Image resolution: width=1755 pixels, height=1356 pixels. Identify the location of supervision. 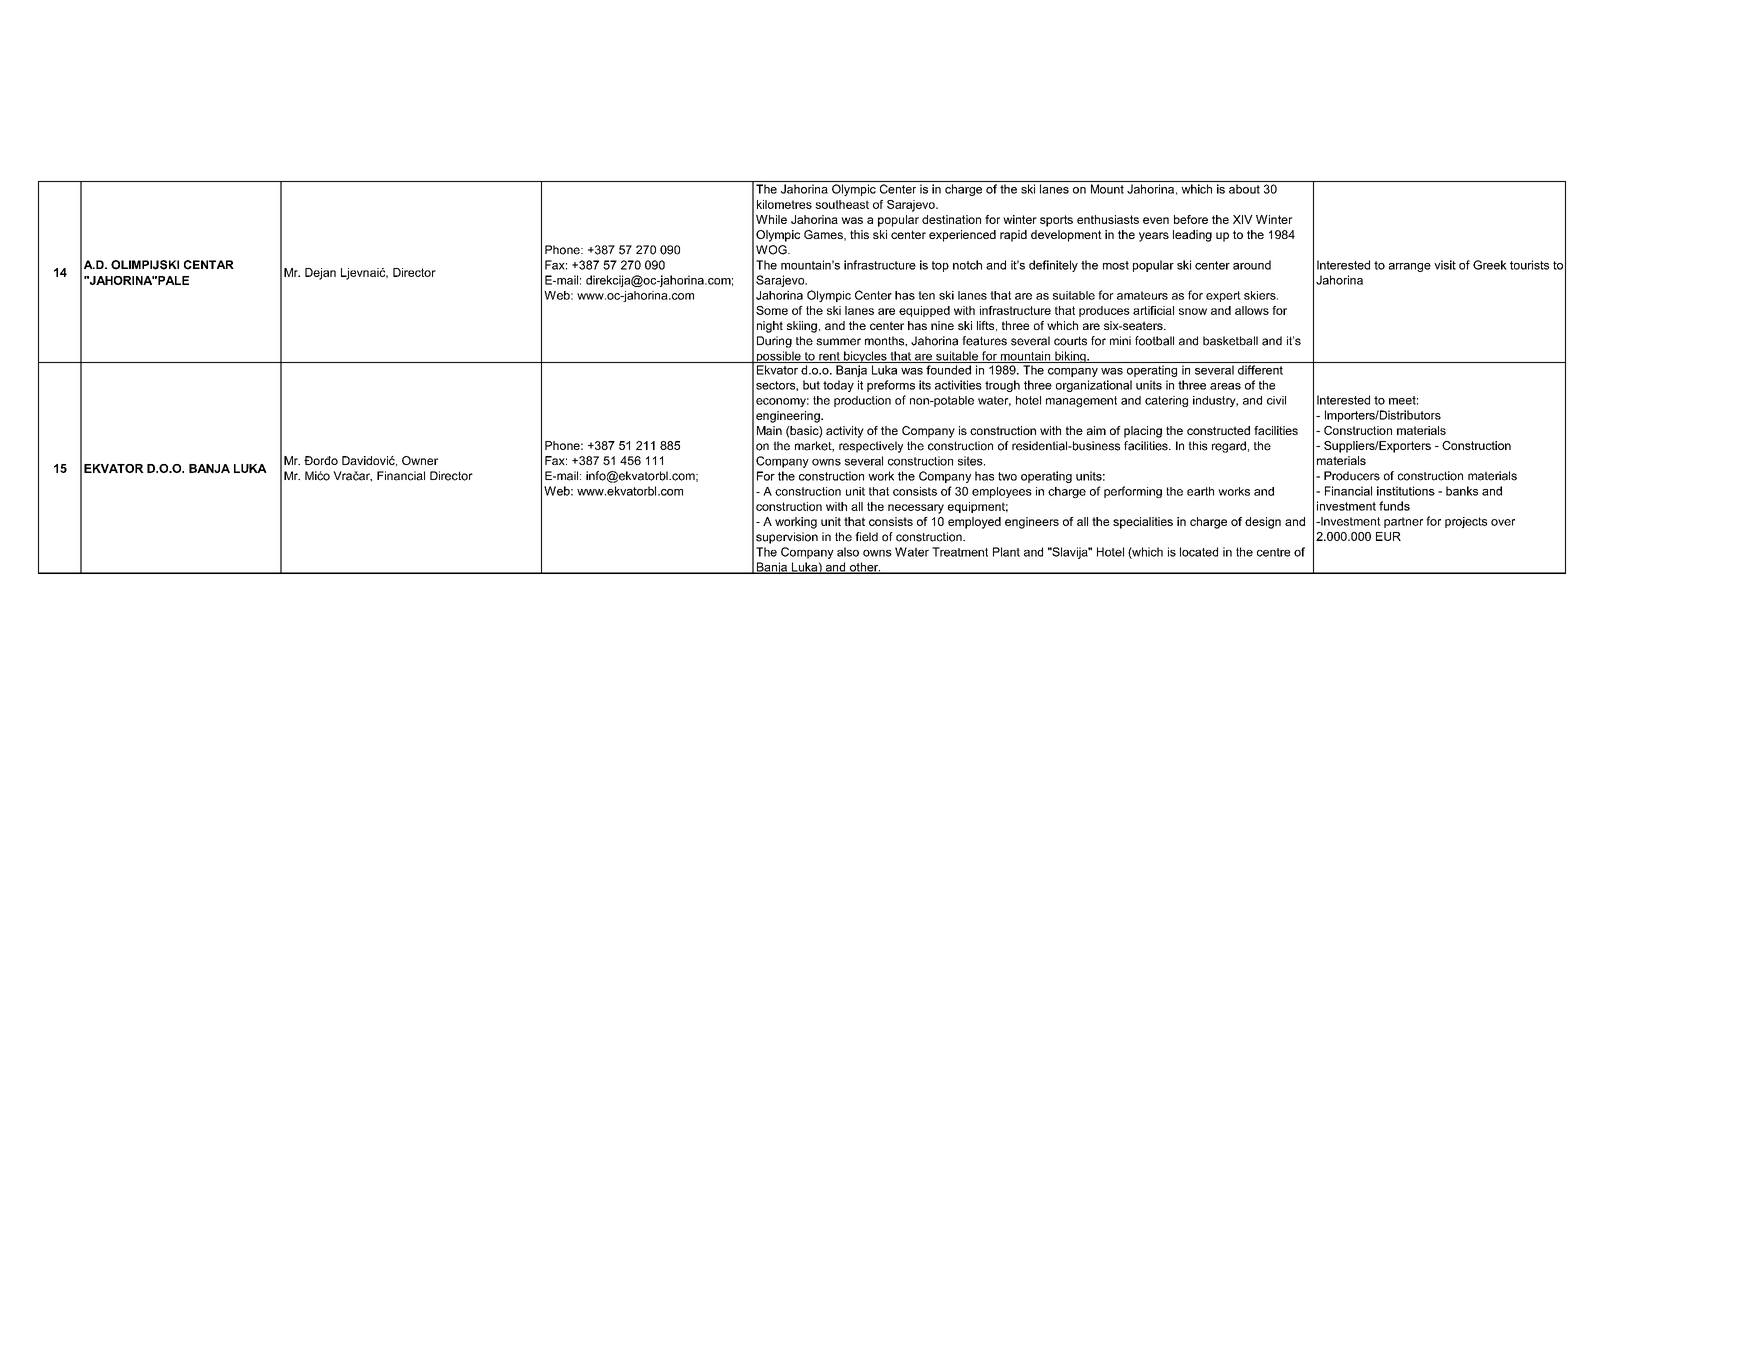
(787, 538).
